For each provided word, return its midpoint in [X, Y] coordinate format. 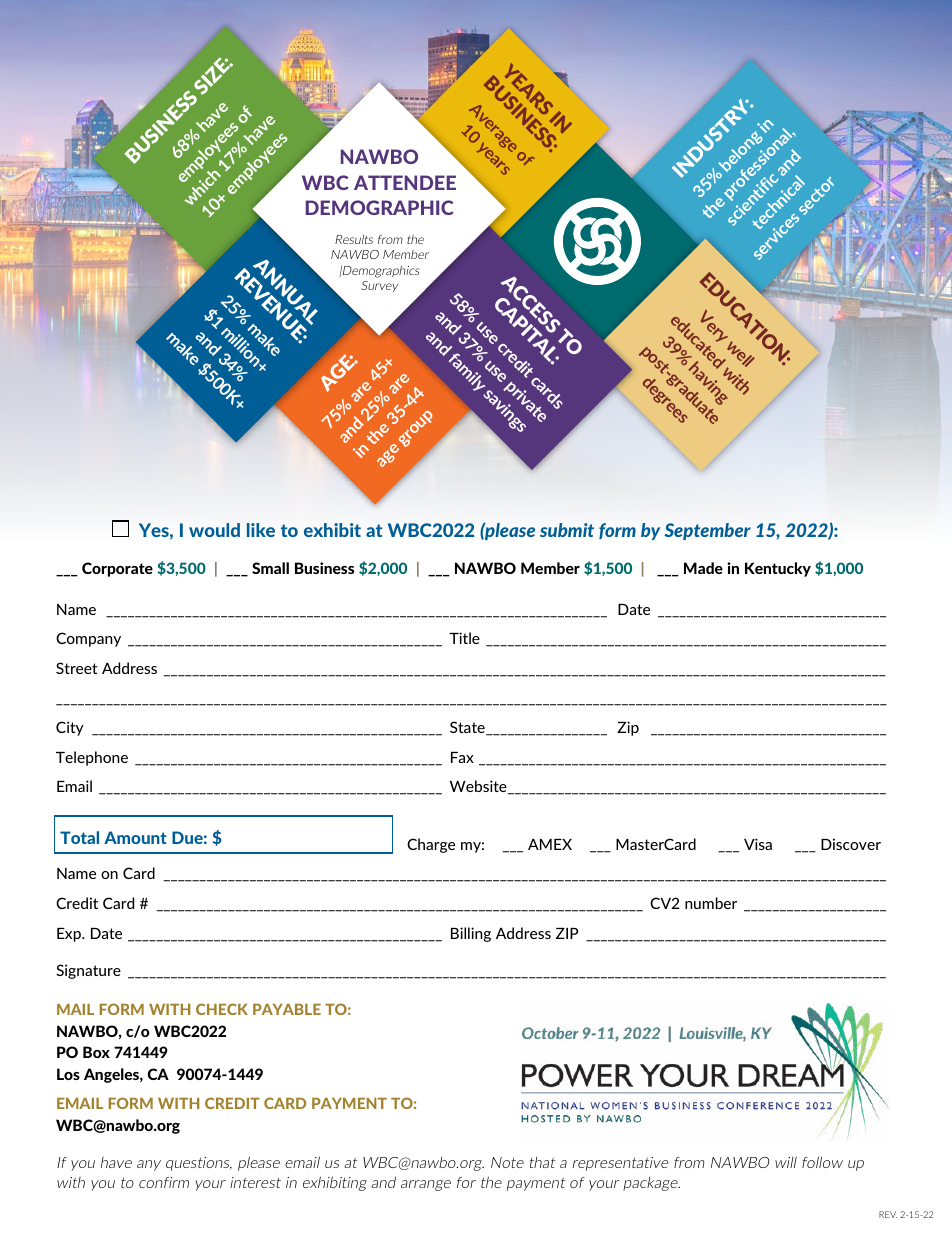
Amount [135, 837]
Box [96, 1052]
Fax [462, 757]
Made [703, 568]
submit [567, 530]
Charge [431, 845]
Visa [758, 844]
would [214, 530]
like [261, 530]
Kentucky [778, 569]
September [707, 531]
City [70, 728]
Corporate [117, 569]
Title [464, 638]
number [711, 903]
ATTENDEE [405, 182]
